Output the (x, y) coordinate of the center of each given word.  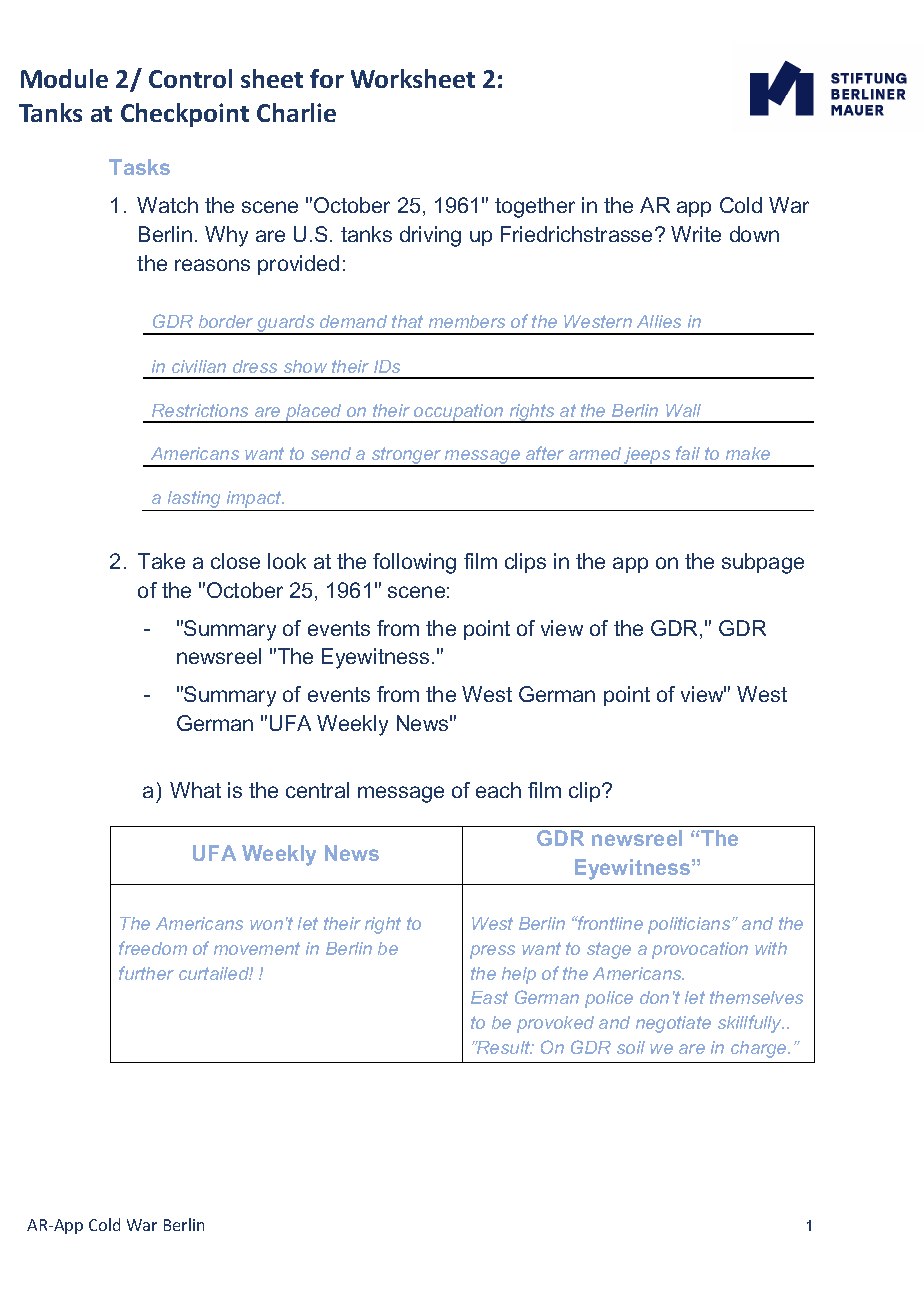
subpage (763, 563)
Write (696, 234)
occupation (459, 413)
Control (190, 78)
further (146, 973)
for (327, 78)
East (489, 997)
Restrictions (200, 410)
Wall (683, 410)
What (195, 790)
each (498, 790)
